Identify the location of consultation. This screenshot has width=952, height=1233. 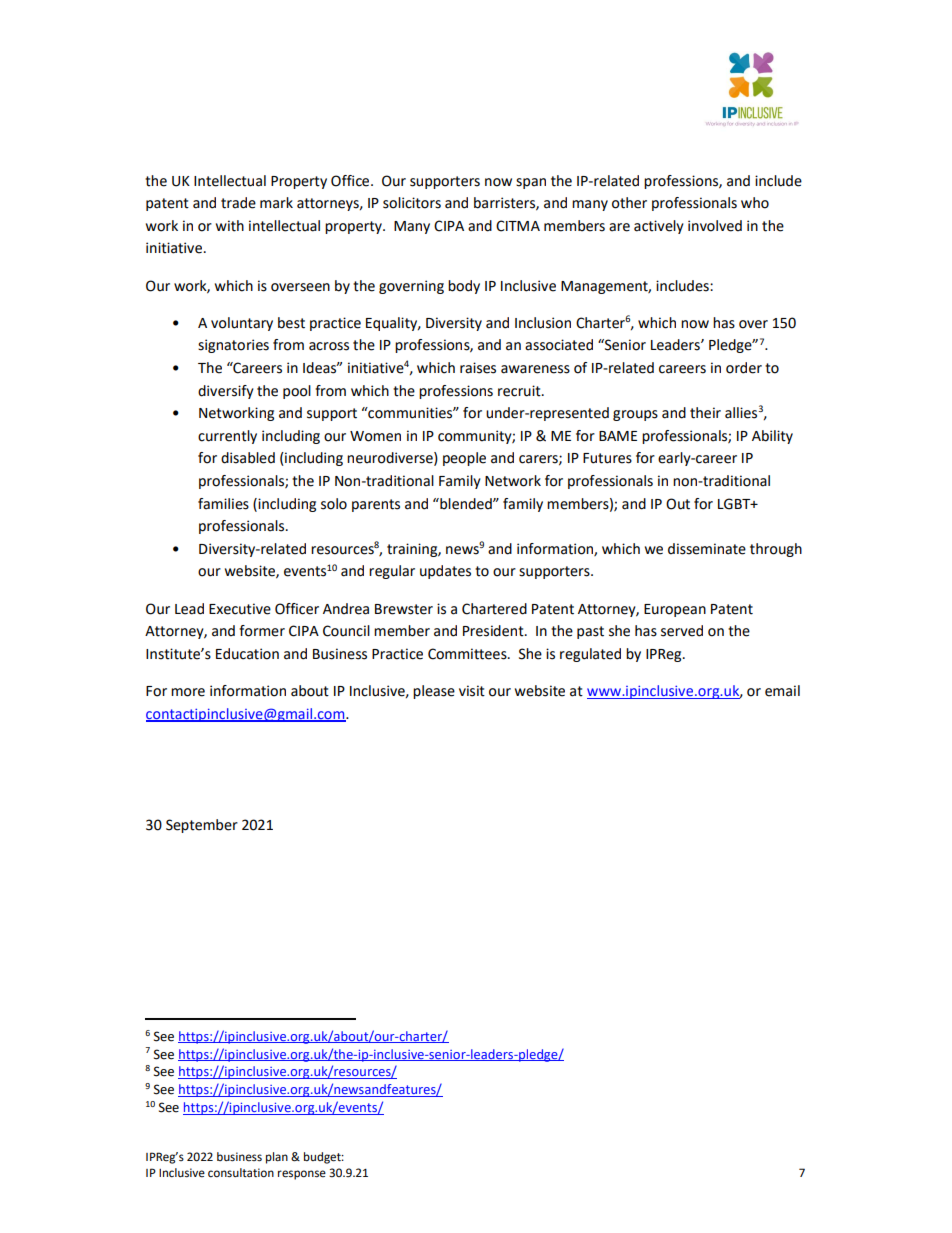
(241, 1173).
